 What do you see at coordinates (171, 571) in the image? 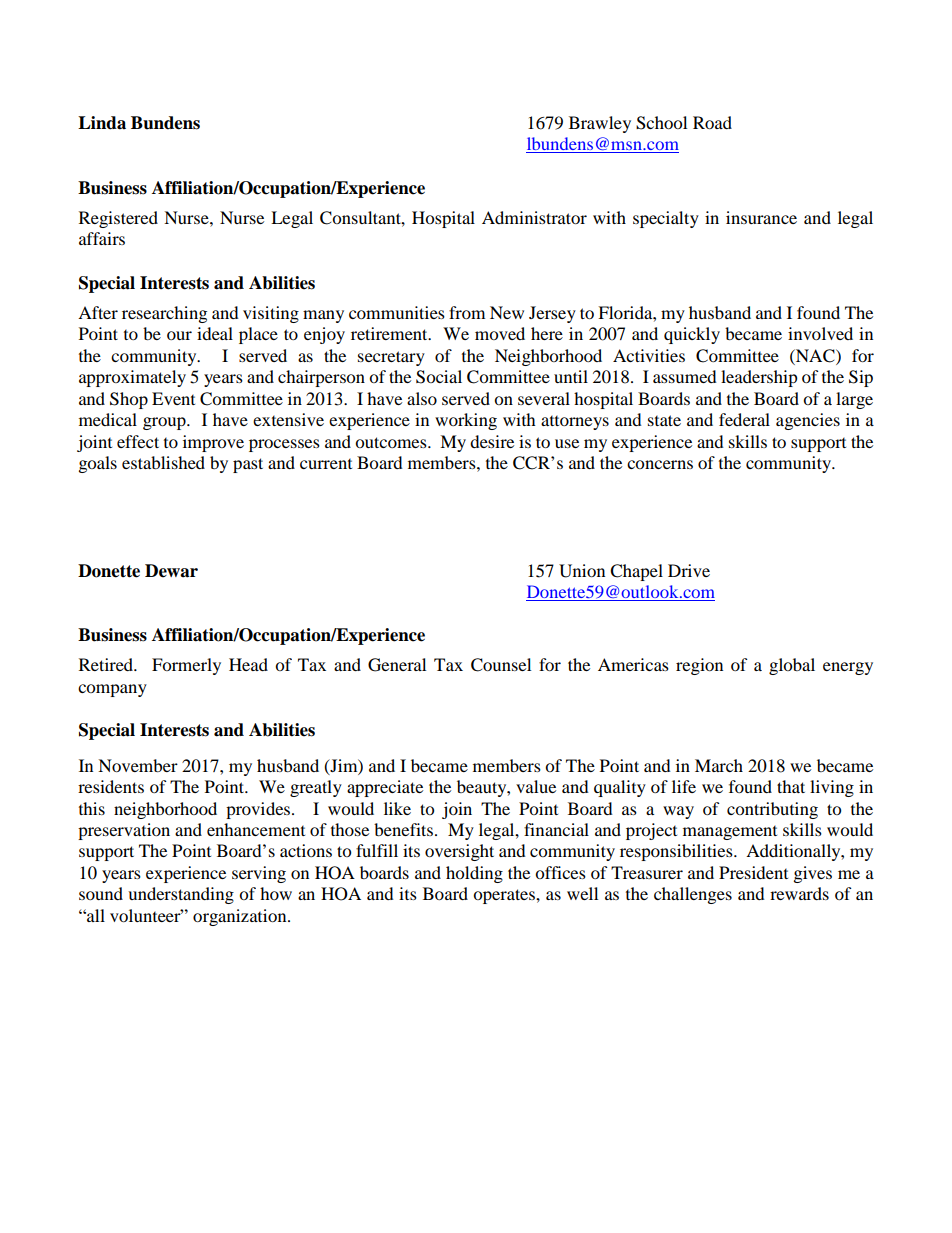
I see `Dewar` at bounding box center [171, 571].
